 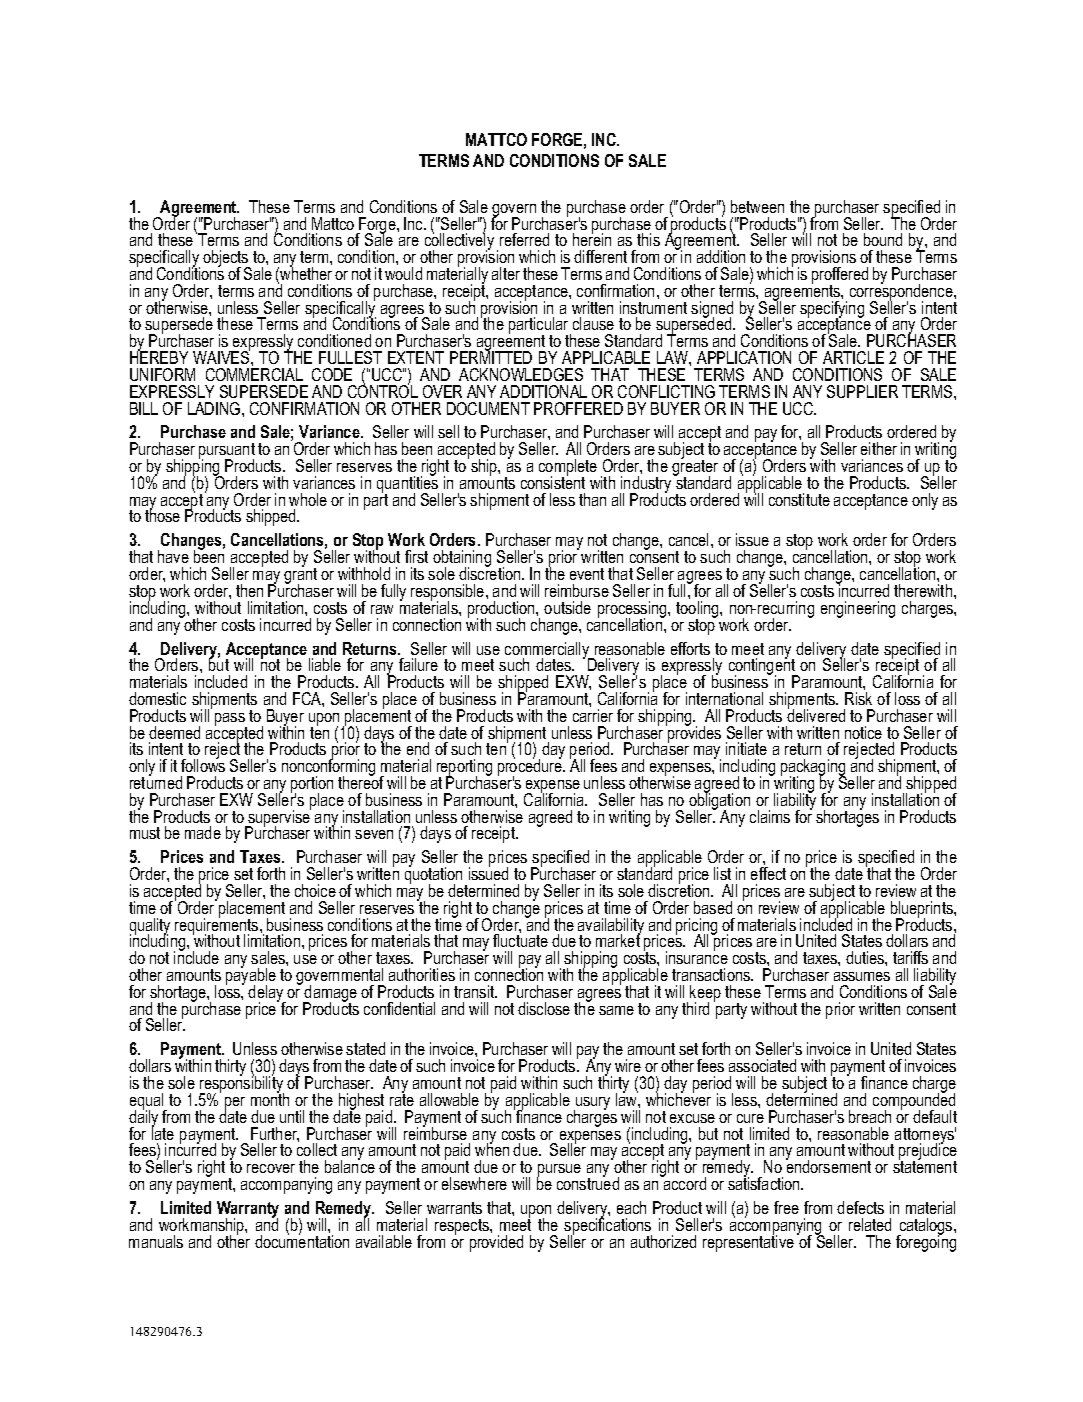 What do you see at coordinates (524, 239) in the document?
I see `referred` at bounding box center [524, 239].
